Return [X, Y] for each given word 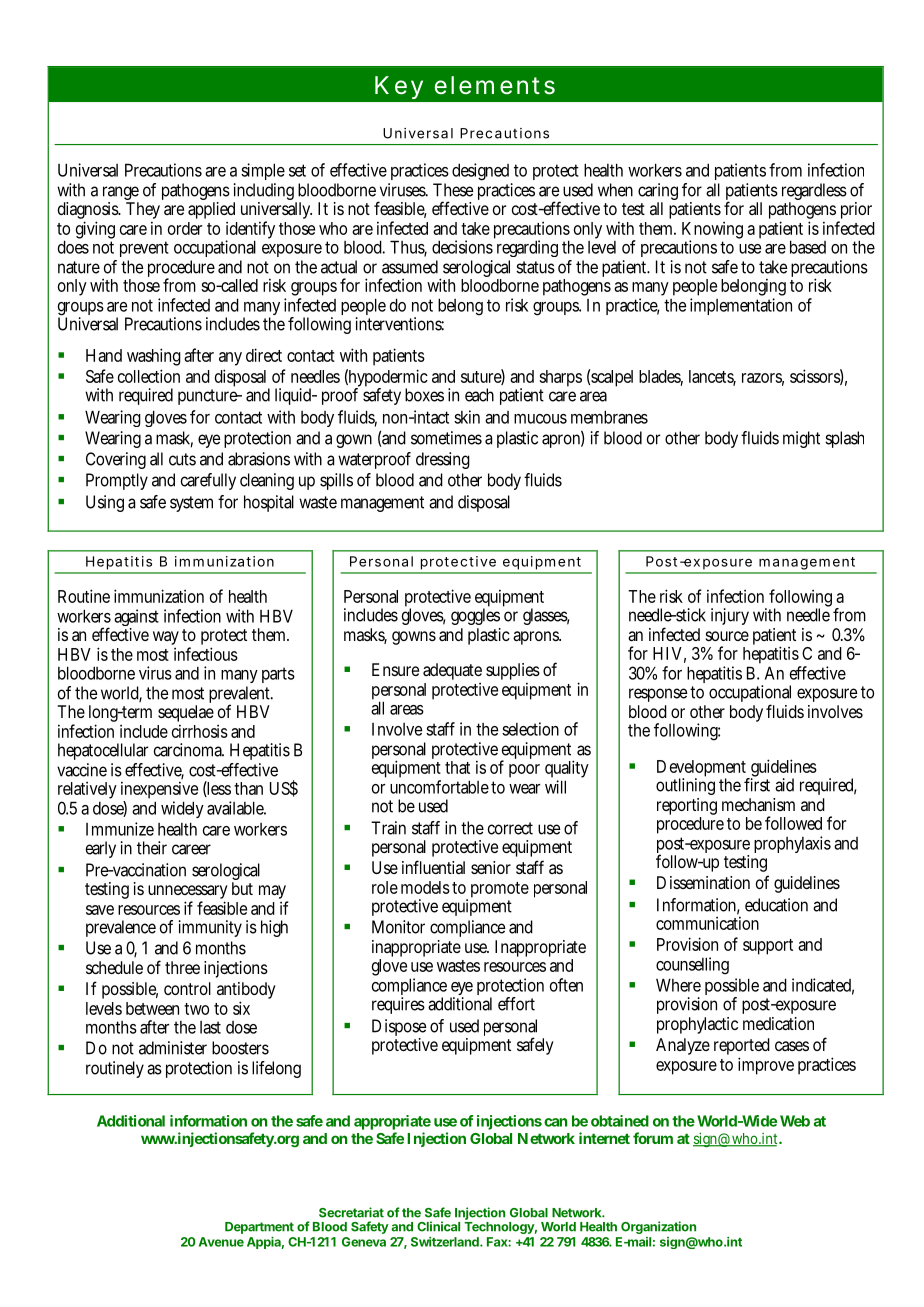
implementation [741, 306]
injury [730, 616]
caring [658, 193]
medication [778, 1023]
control [187, 988]
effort [516, 1004]
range [121, 194]
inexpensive [159, 791]
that [457, 767]
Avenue [221, 1242]
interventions [400, 324]
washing [154, 357]
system [191, 504]
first [757, 784]
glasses [546, 616]
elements [494, 85]
